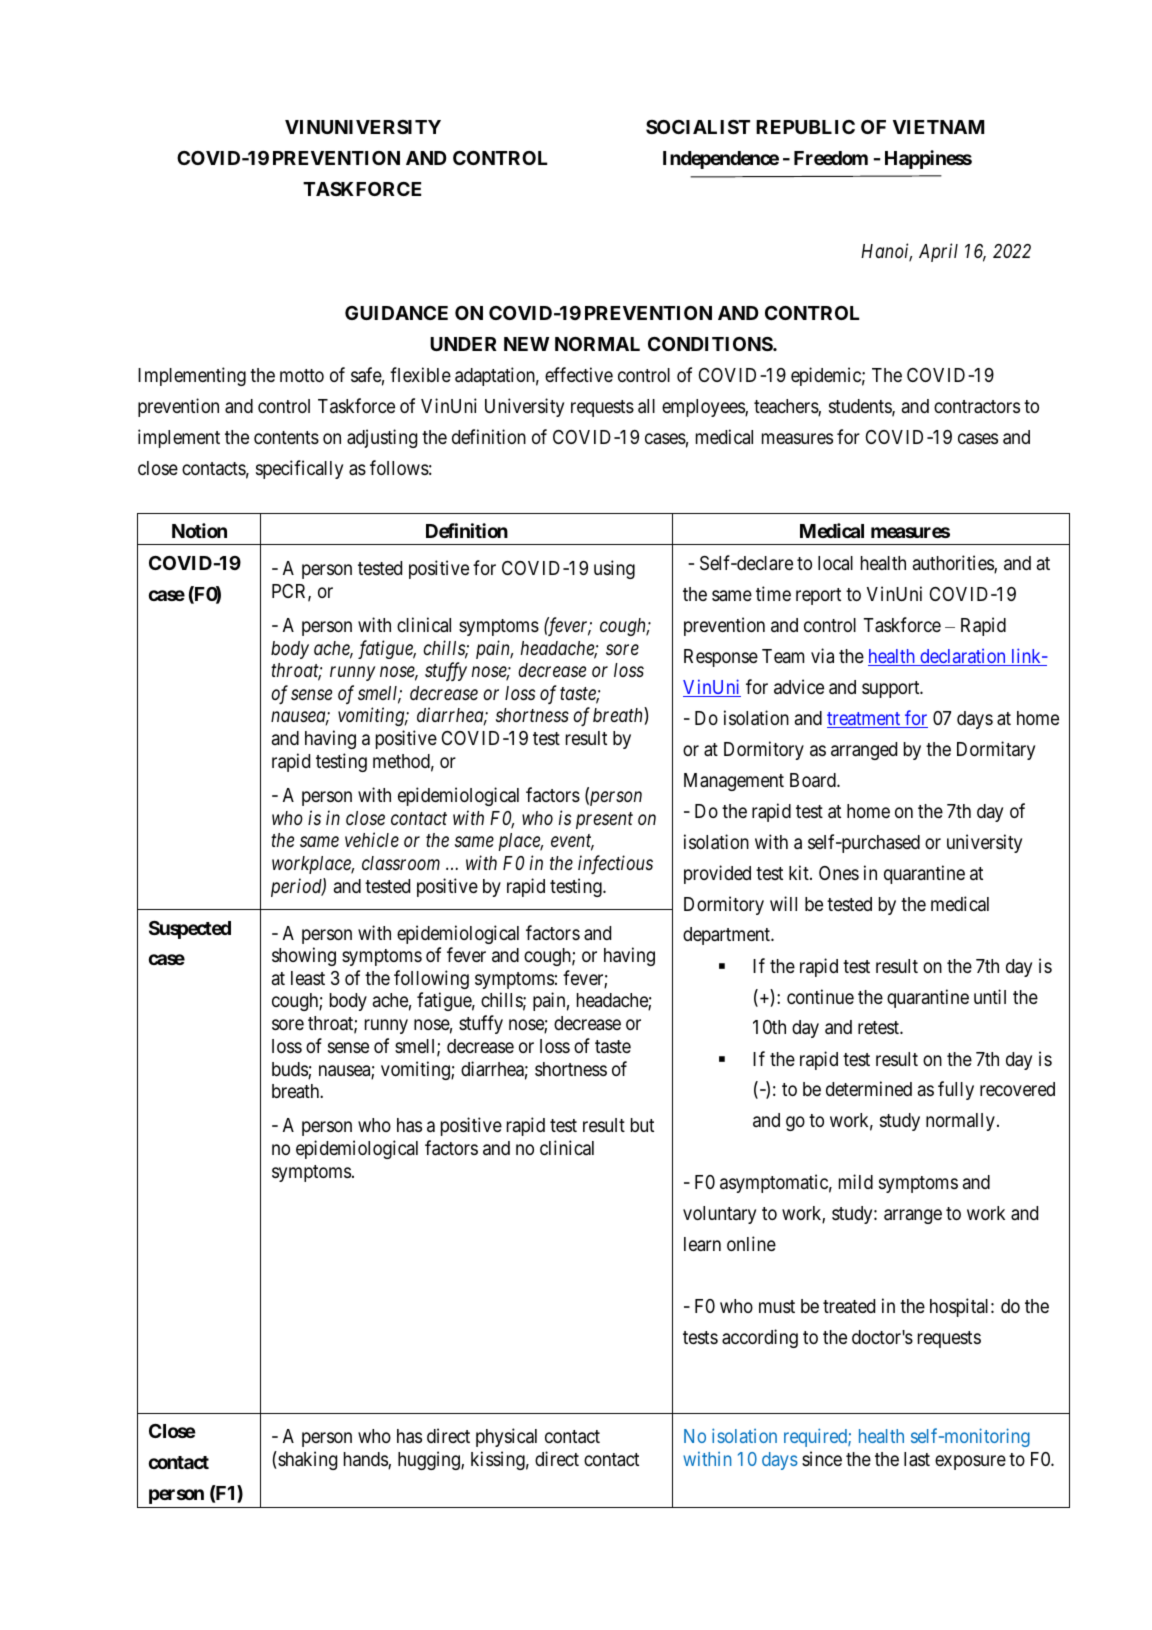  What do you see at coordinates (698, 127) in the screenshot?
I see `SOCIALIST` at bounding box center [698, 127].
